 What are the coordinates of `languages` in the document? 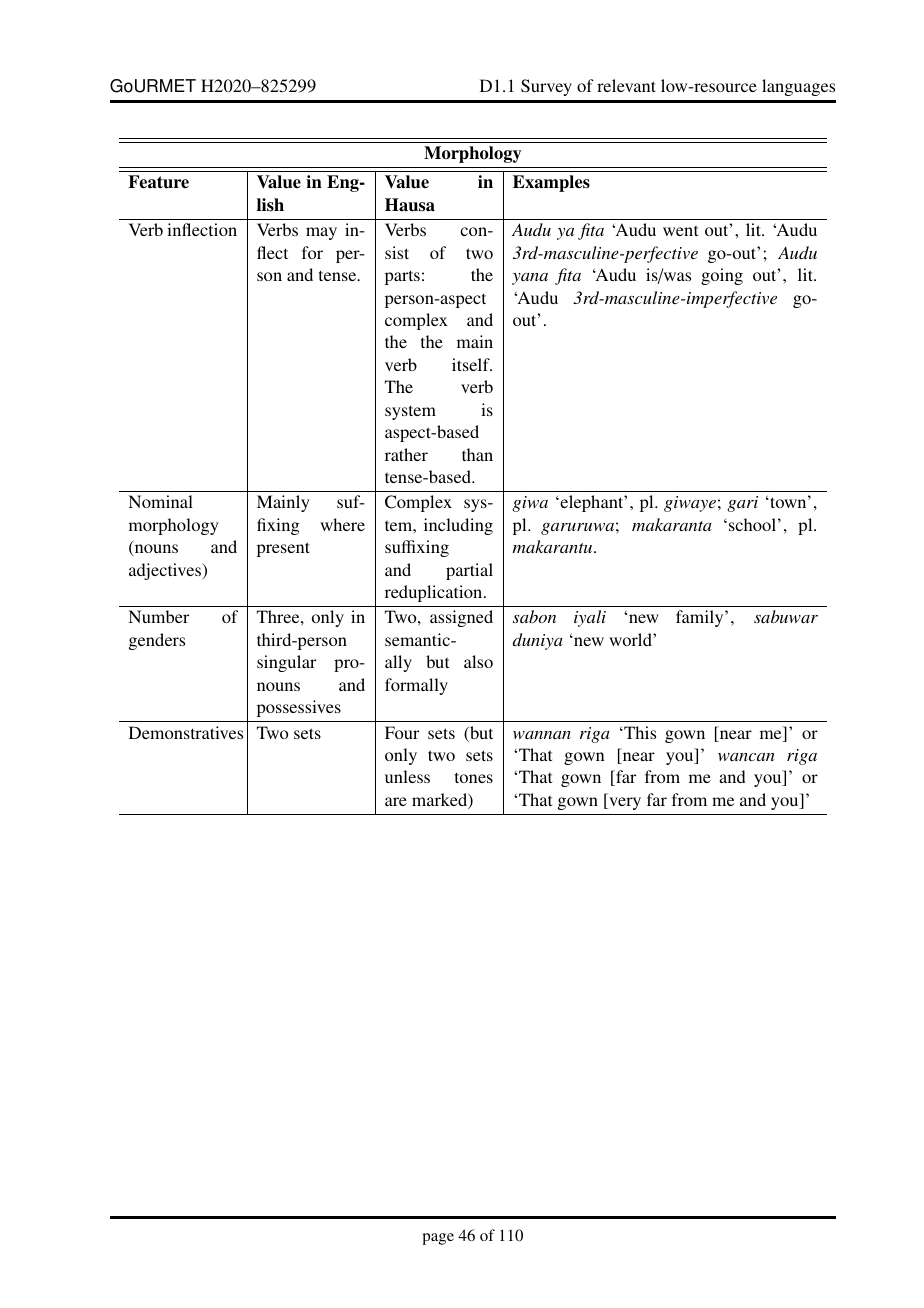 It's located at (798, 87).
